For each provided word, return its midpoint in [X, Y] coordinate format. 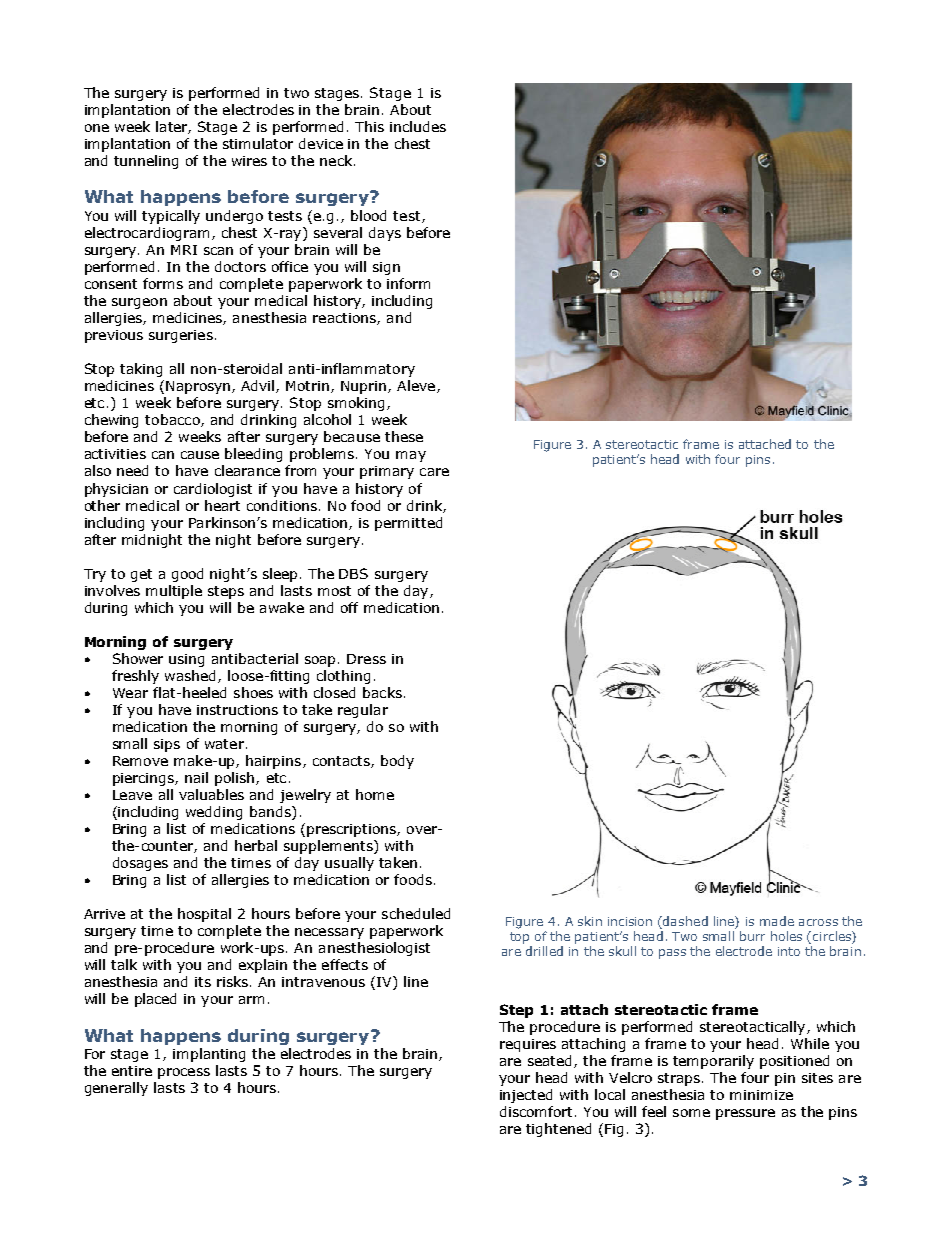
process [184, 1073]
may [411, 456]
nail [196, 777]
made [777, 921]
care [434, 472]
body [397, 762]
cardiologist [213, 490]
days [385, 234]
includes [418, 126]
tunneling [146, 162]
